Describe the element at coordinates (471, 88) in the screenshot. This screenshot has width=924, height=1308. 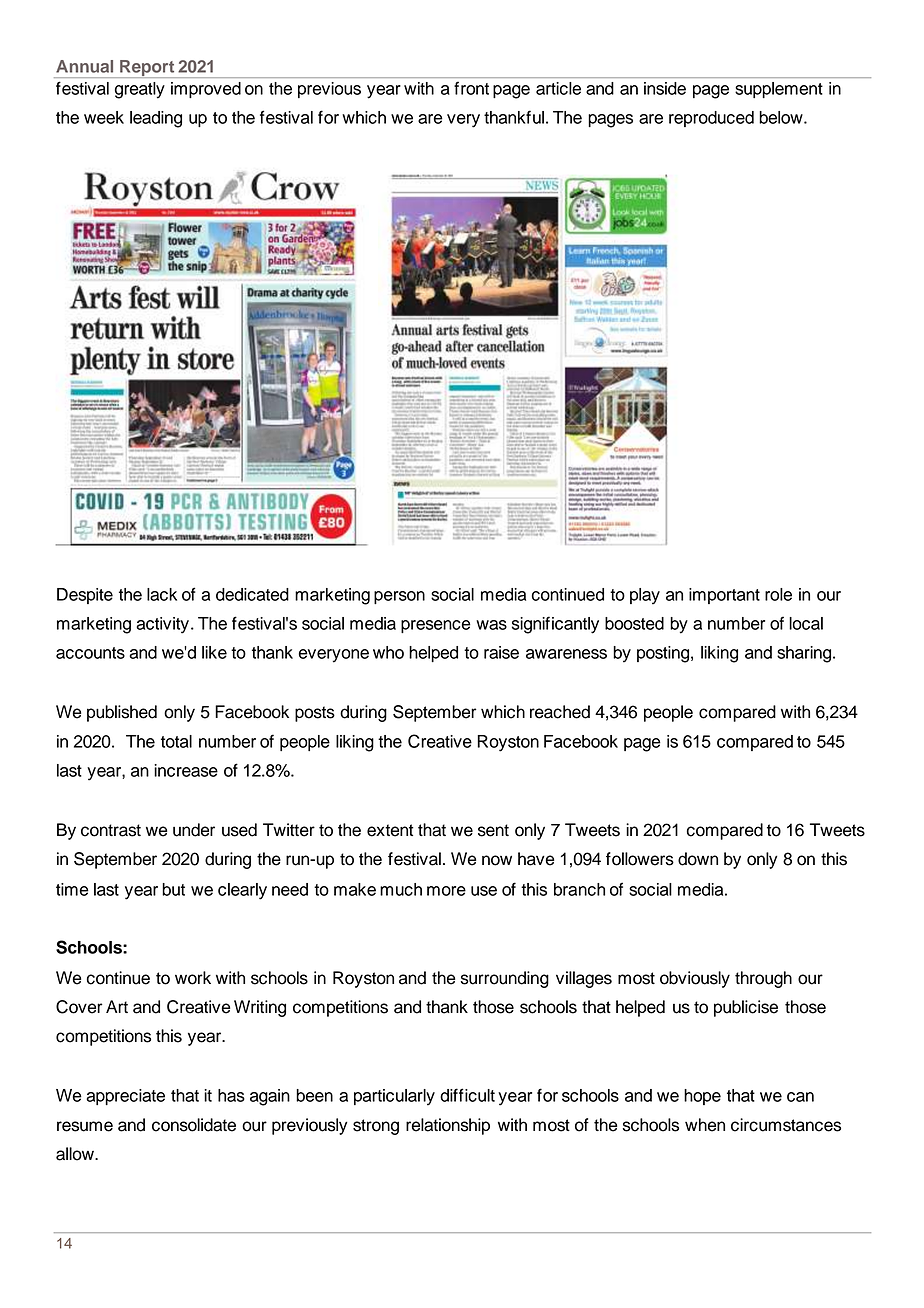
I see `front` at that location.
